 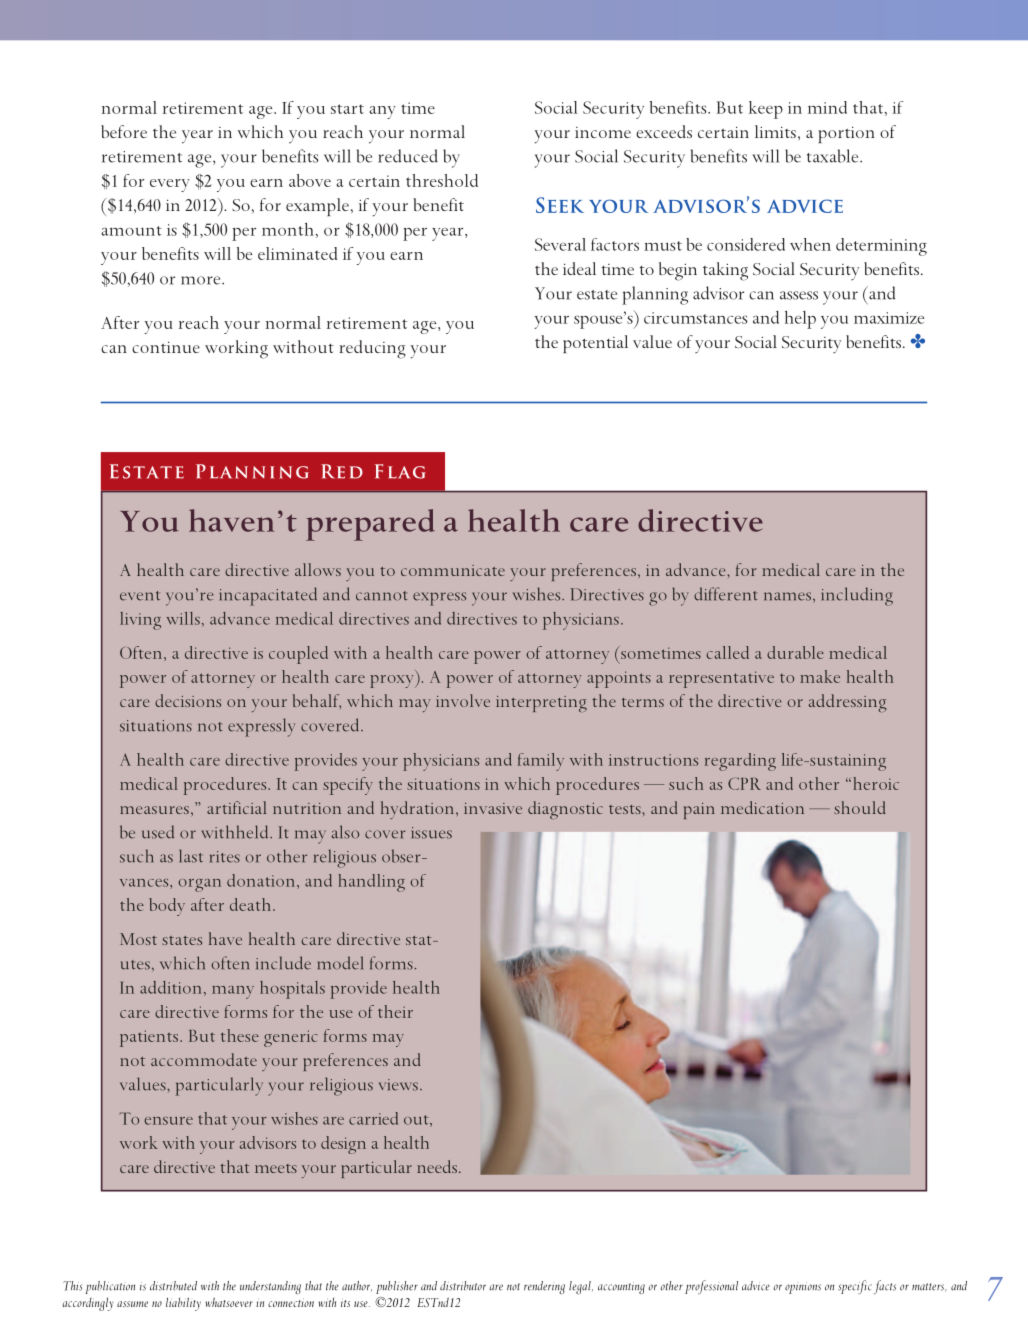 What do you see at coordinates (140, 596) in the image?
I see `event` at bounding box center [140, 596].
